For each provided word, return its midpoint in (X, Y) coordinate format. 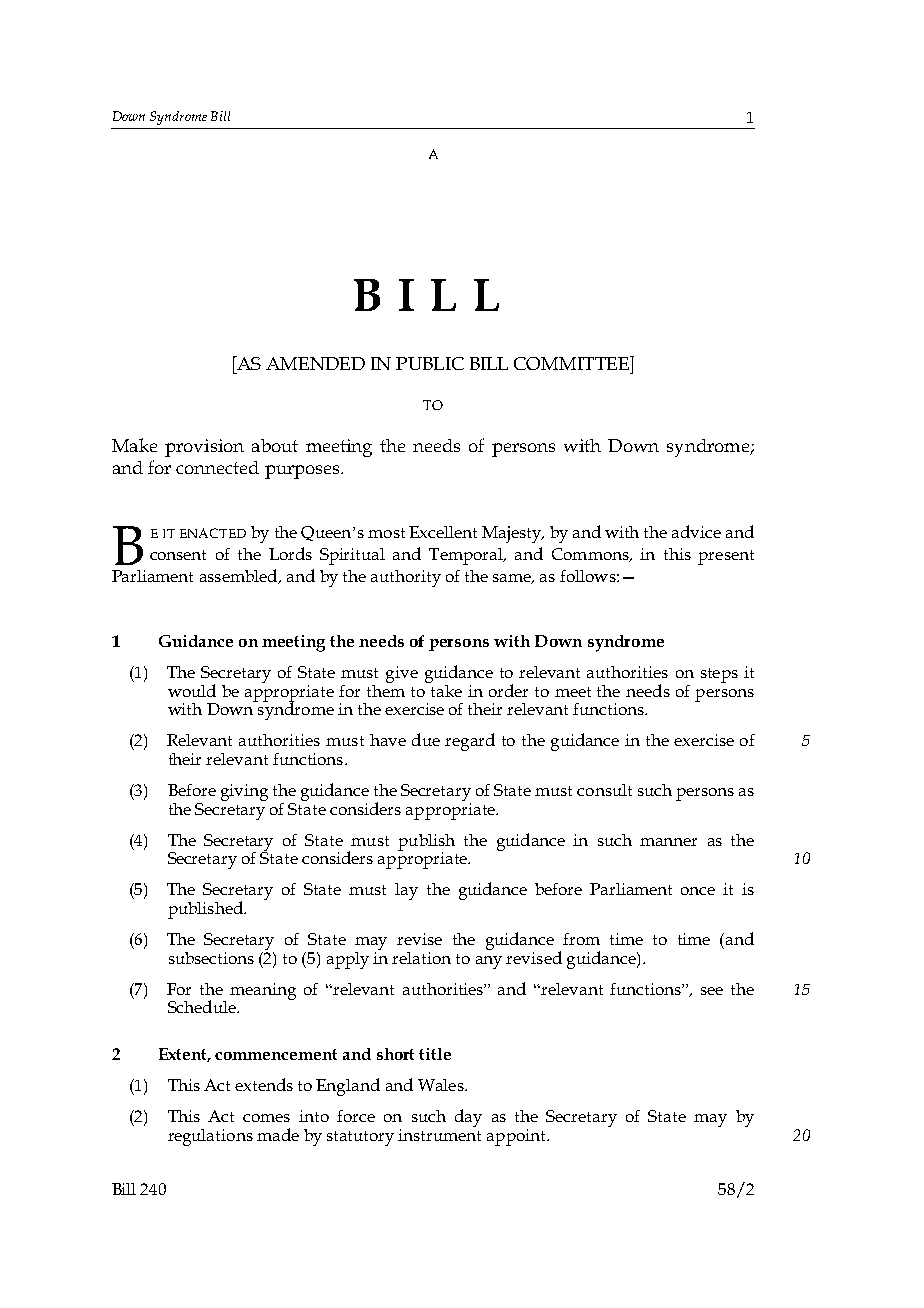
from (581, 939)
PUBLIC (430, 363)
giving (244, 792)
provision (204, 448)
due (426, 739)
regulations (210, 1137)
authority (406, 578)
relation (421, 958)
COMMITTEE (572, 363)
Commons (591, 555)
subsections (211, 958)
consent (178, 555)
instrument (439, 1135)
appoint (517, 1137)
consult (604, 790)
